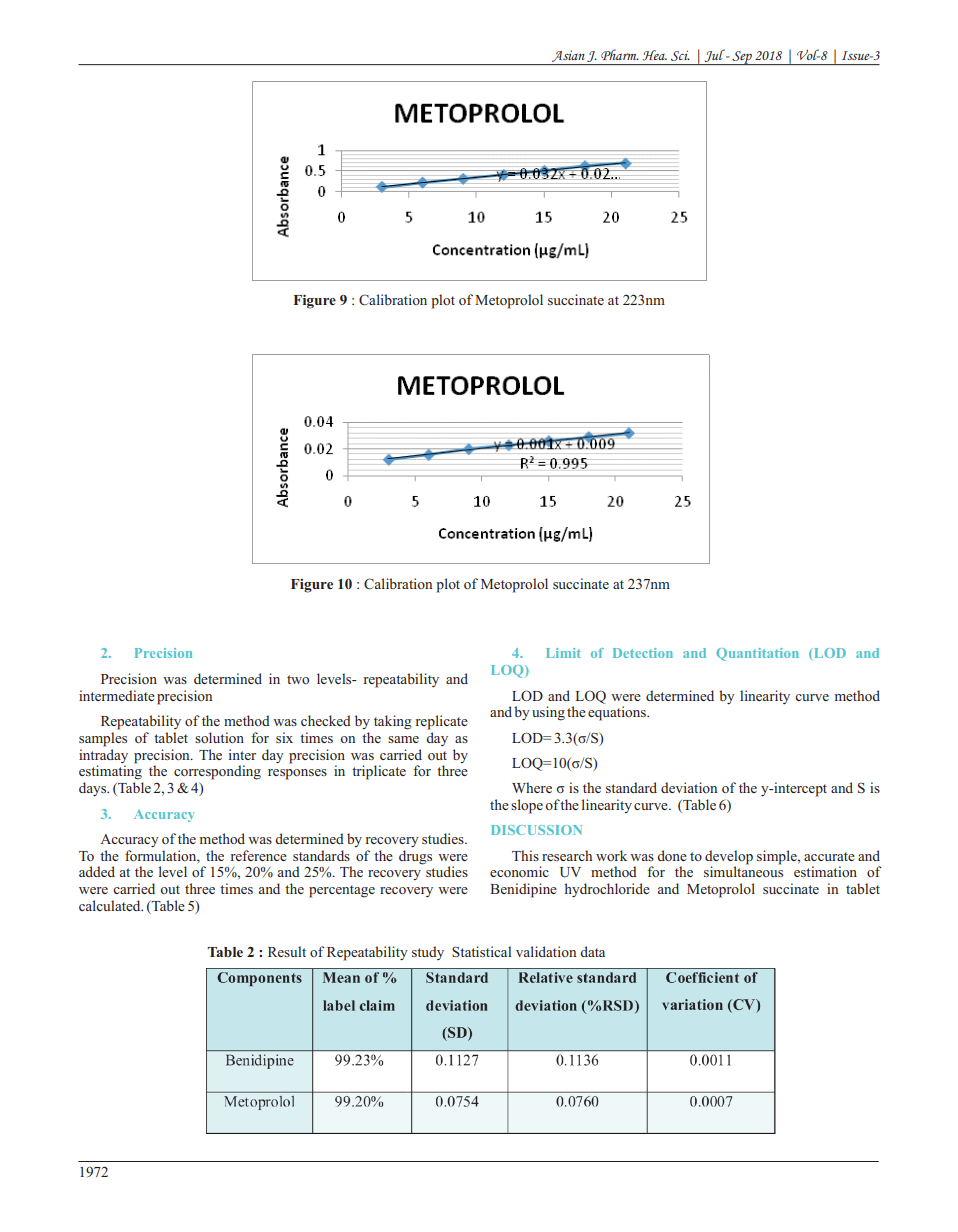 The image size is (958, 1232). What do you see at coordinates (743, 870) in the page?
I see `simultaneous` at bounding box center [743, 870].
